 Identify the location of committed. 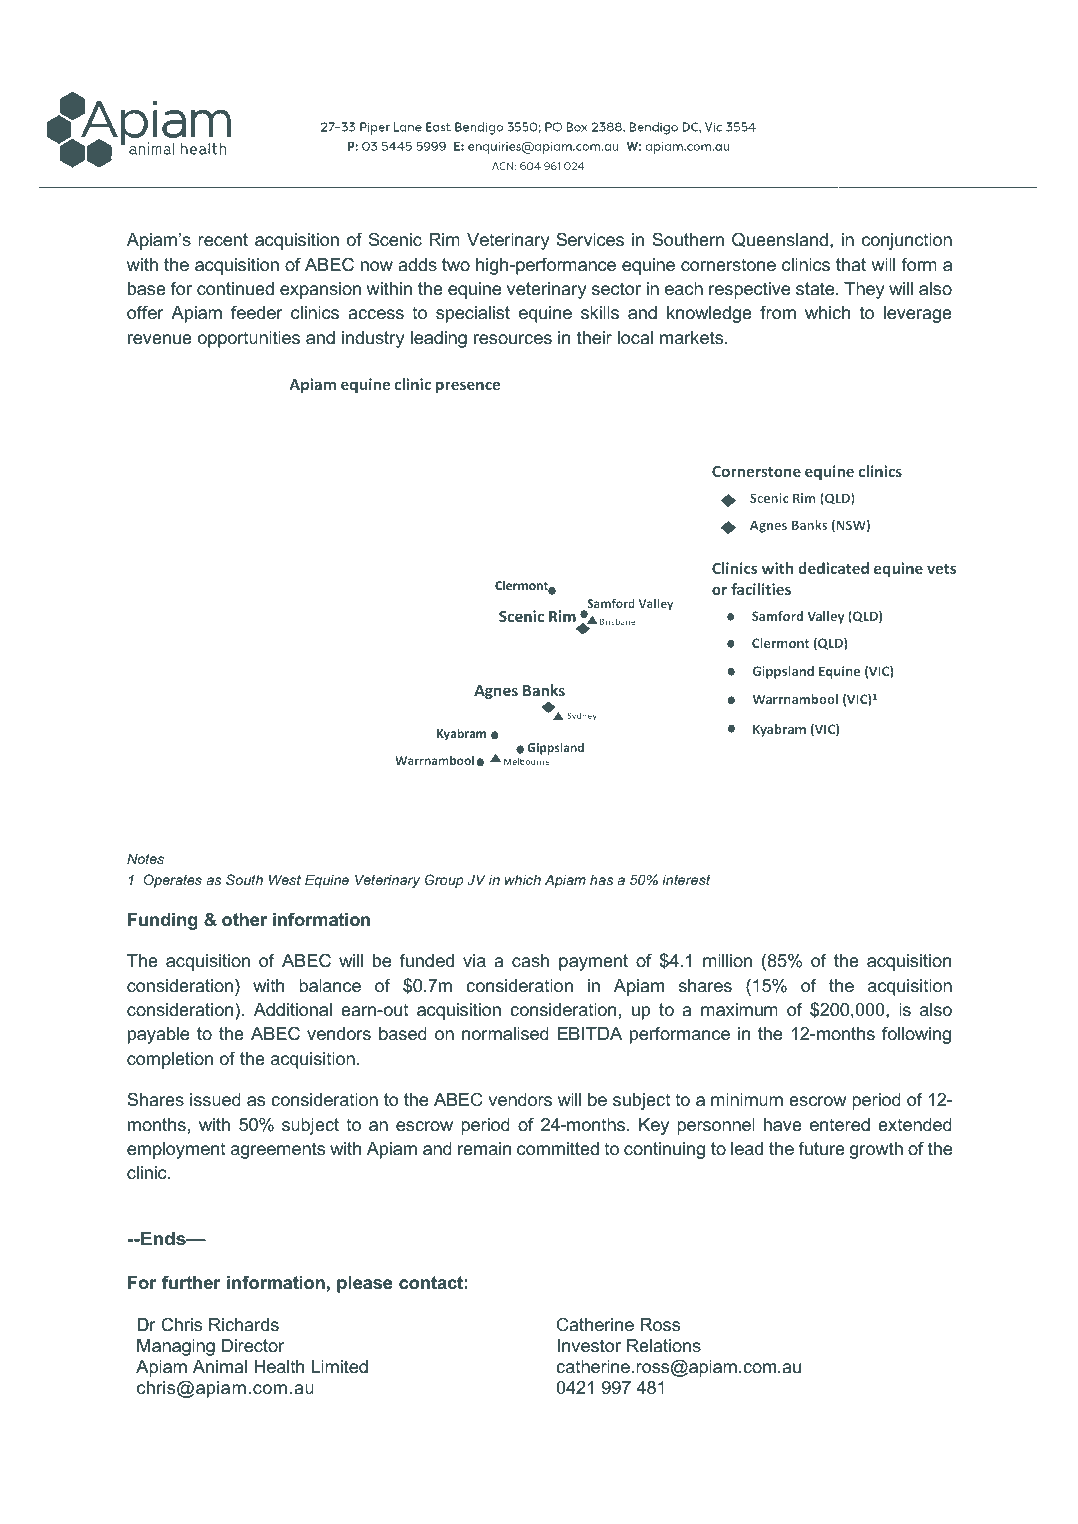
(558, 1149).
